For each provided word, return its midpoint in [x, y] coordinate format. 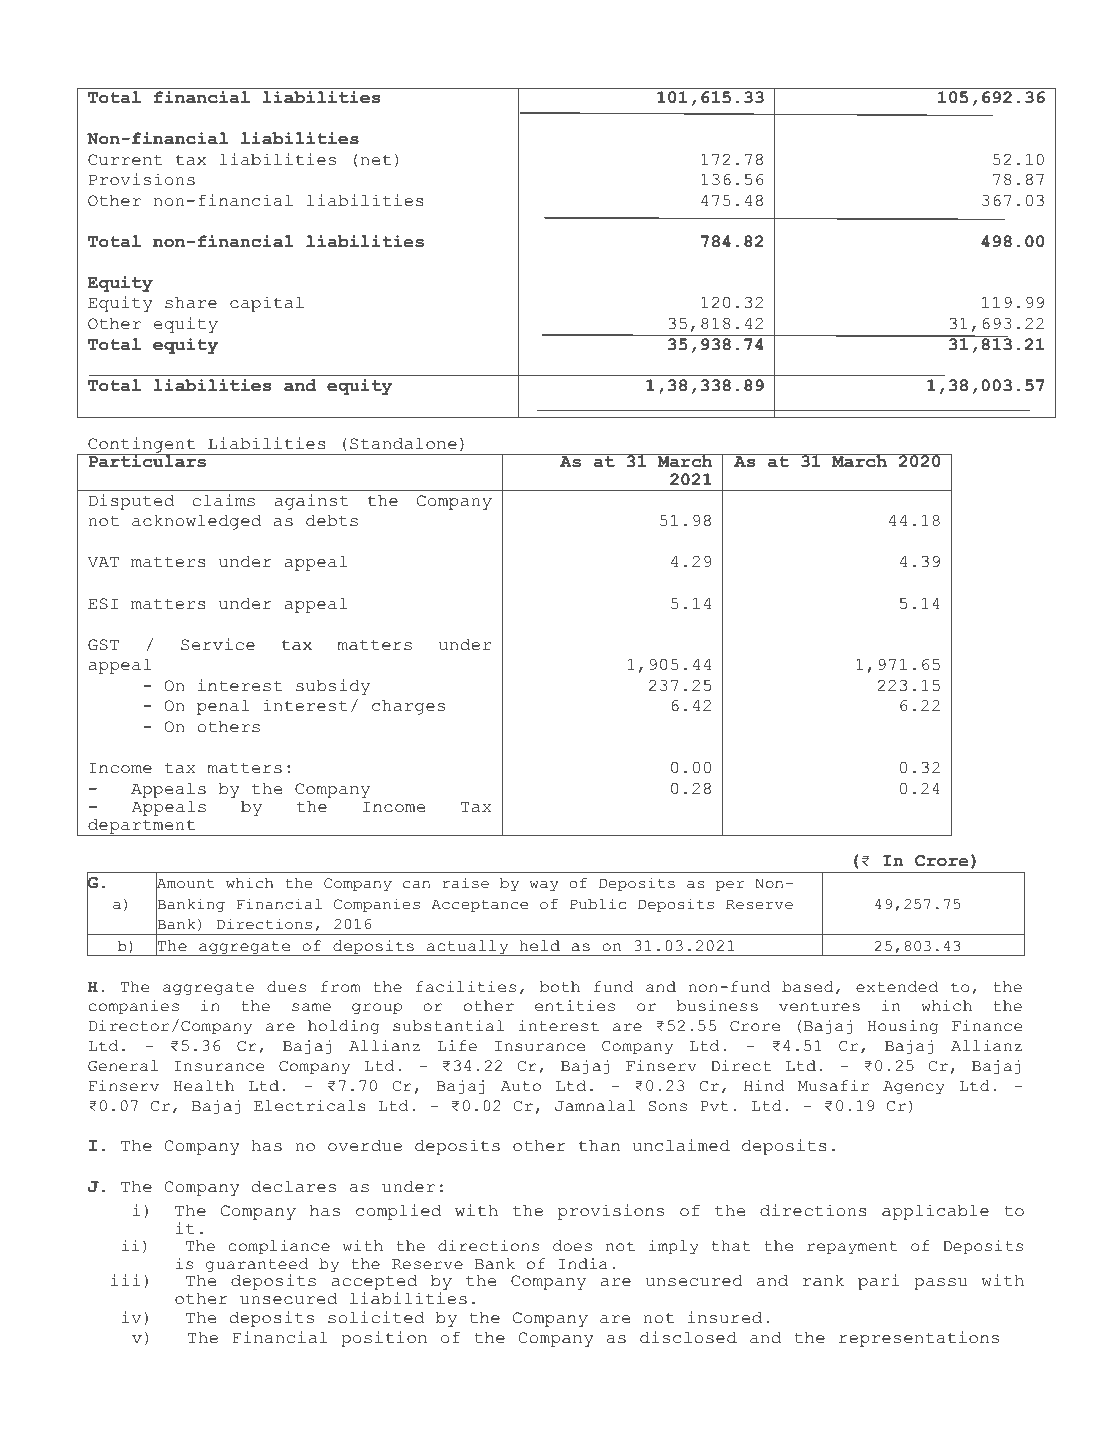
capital [267, 304]
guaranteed [257, 1266]
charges [408, 707]
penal [223, 707]
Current [125, 160]
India [583, 1264]
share [191, 303]
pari [879, 1282]
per [730, 886]
